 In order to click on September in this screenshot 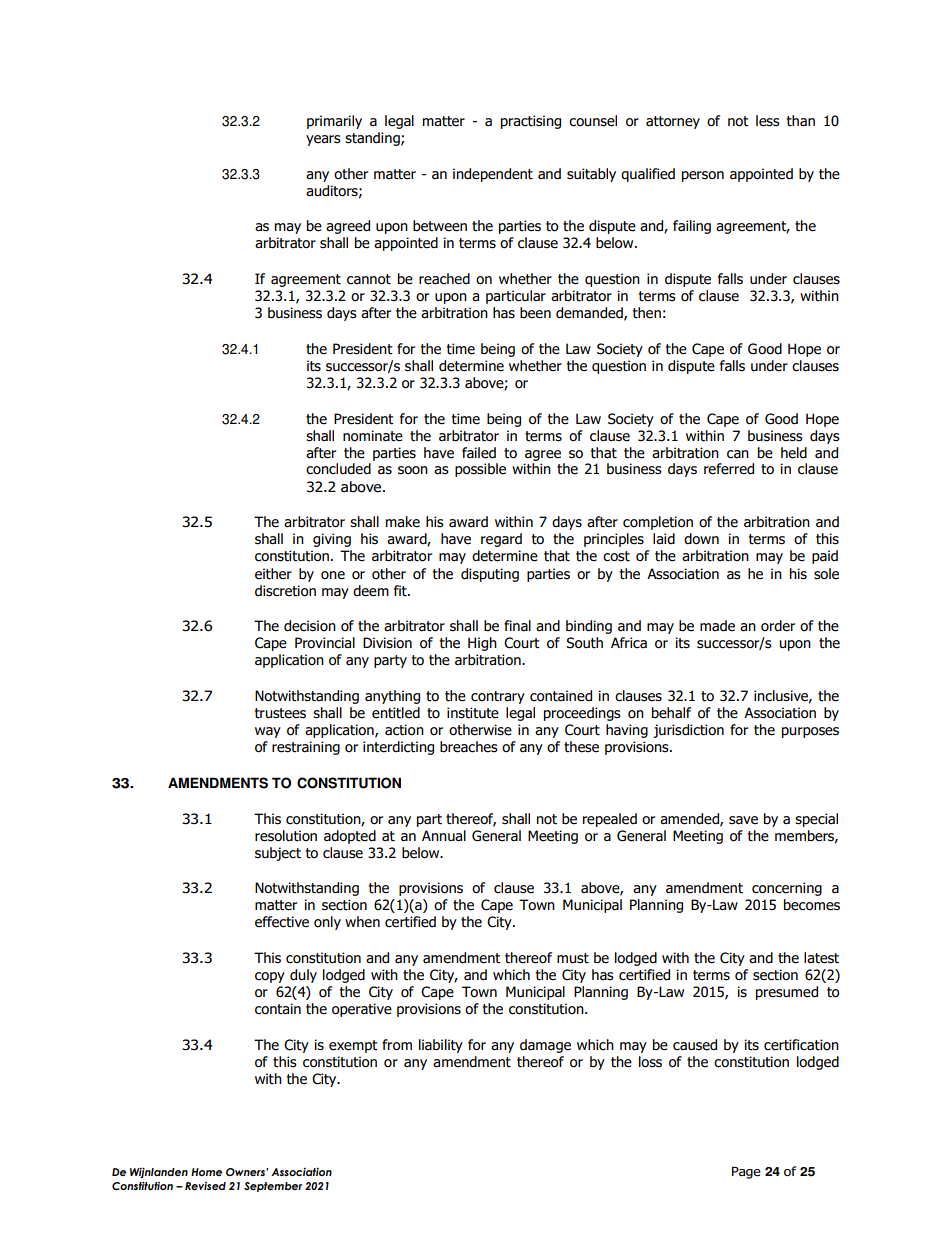, I will do `click(273, 1187)`.
